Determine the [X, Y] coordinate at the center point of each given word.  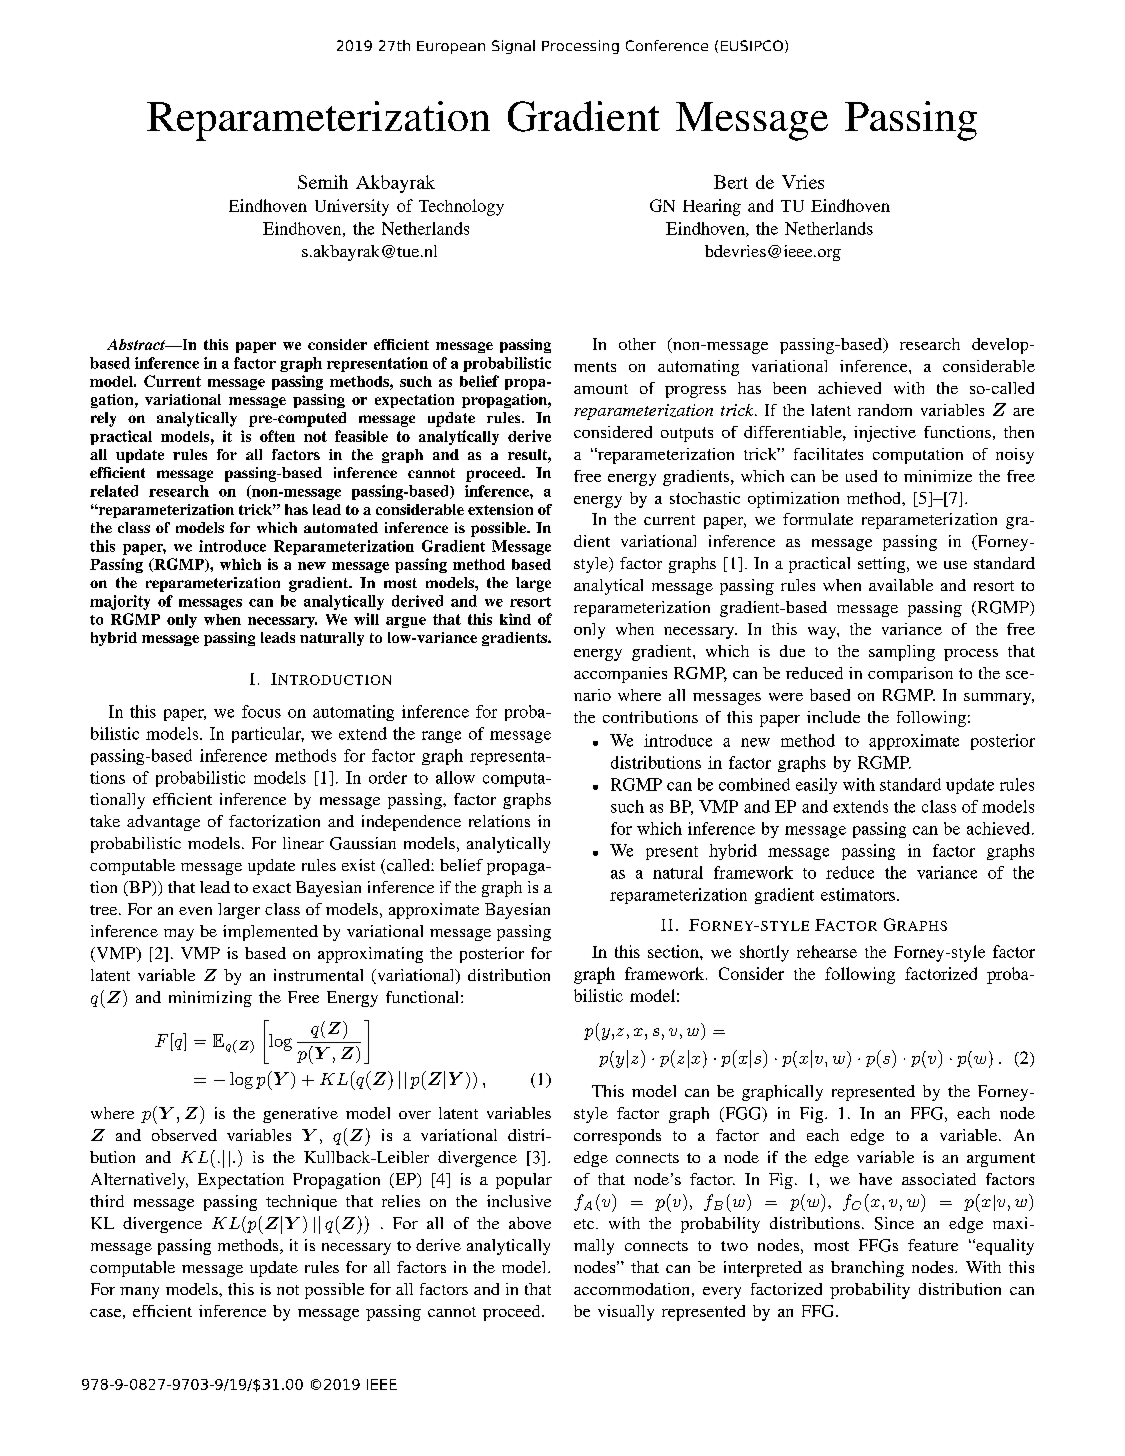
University [352, 207]
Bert [731, 182]
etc [585, 1224]
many [139, 1293]
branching [867, 1269]
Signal [513, 47]
